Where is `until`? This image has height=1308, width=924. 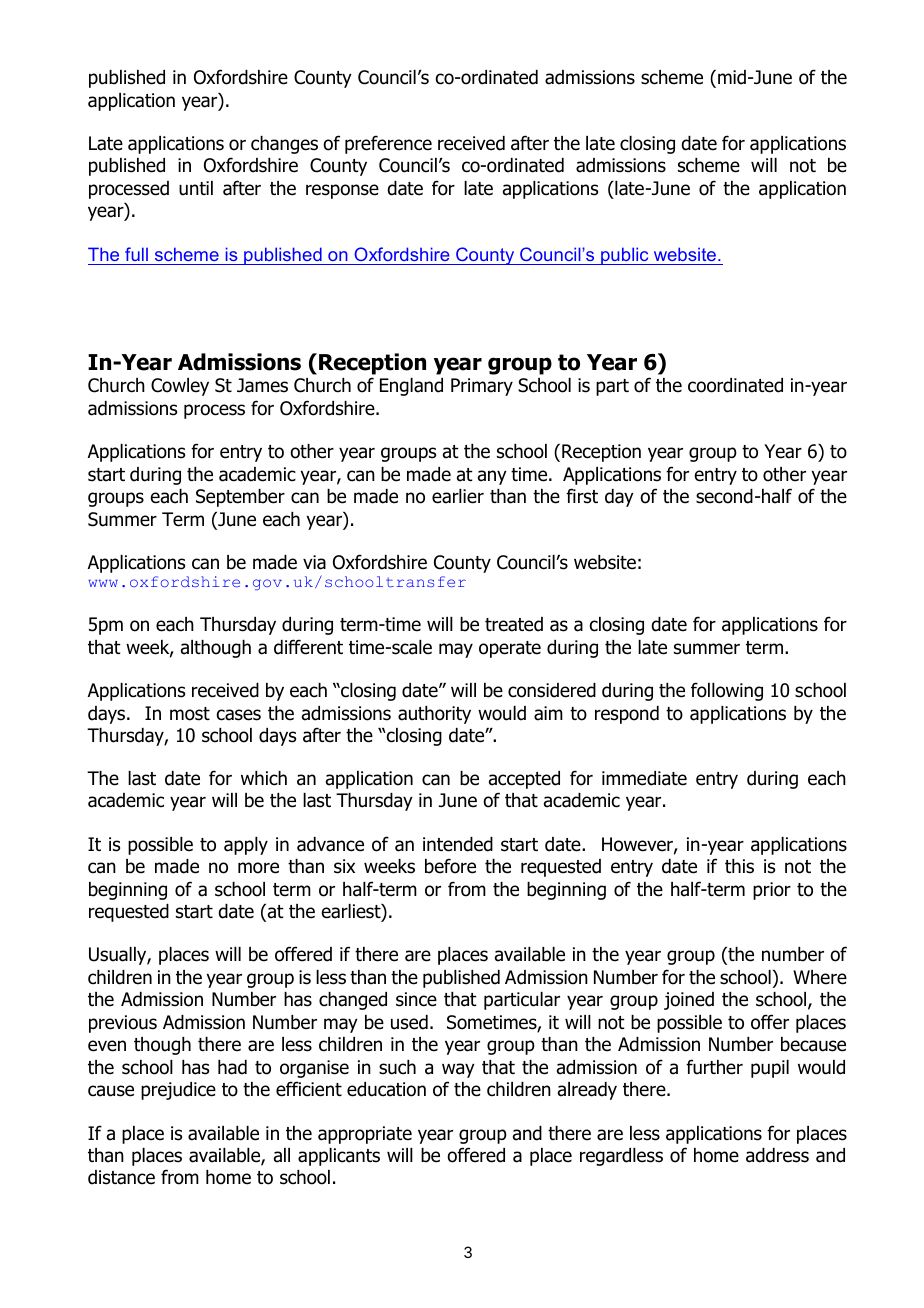
until is located at coordinates (196, 188).
